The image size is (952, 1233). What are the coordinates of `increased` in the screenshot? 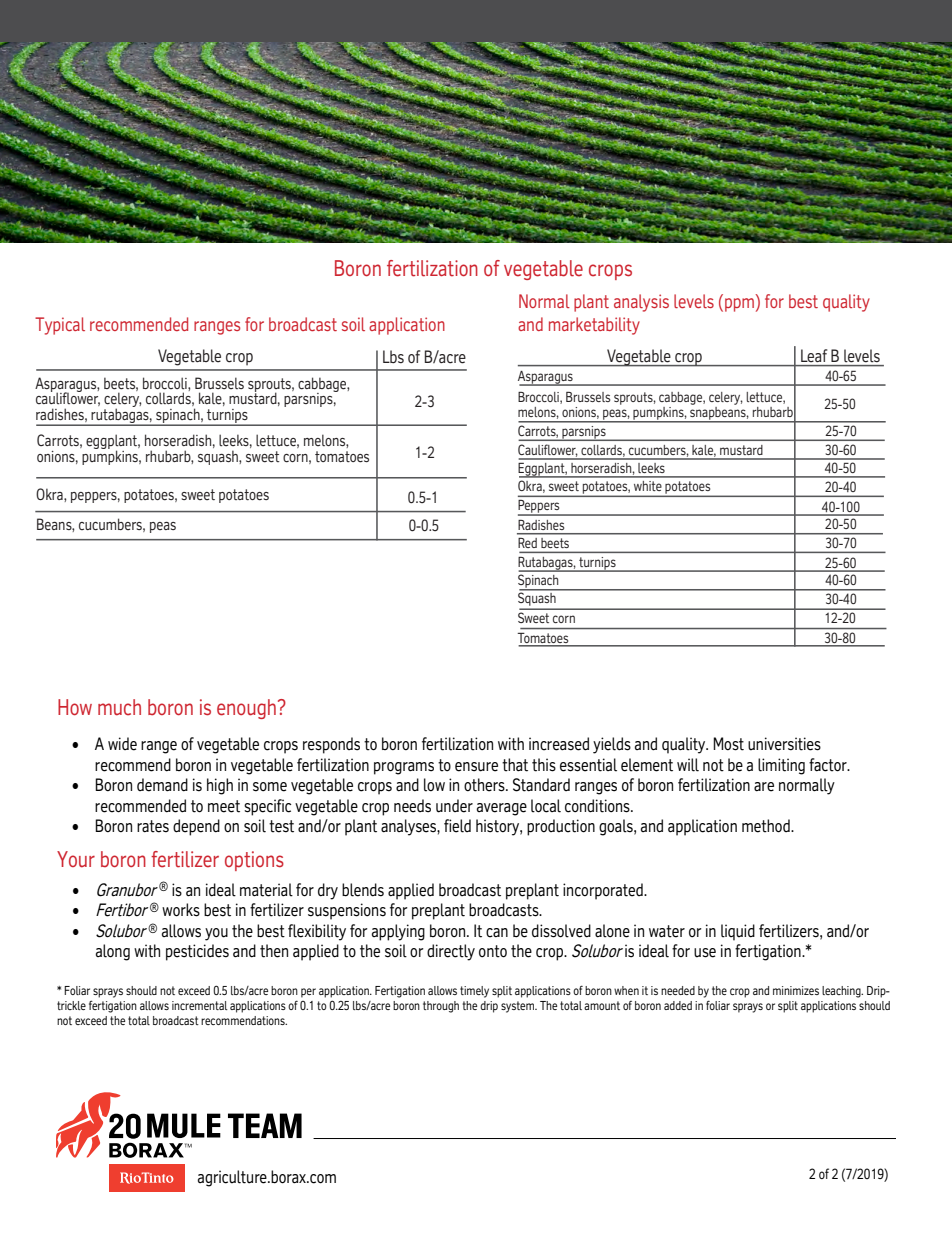 It's located at (559, 744).
